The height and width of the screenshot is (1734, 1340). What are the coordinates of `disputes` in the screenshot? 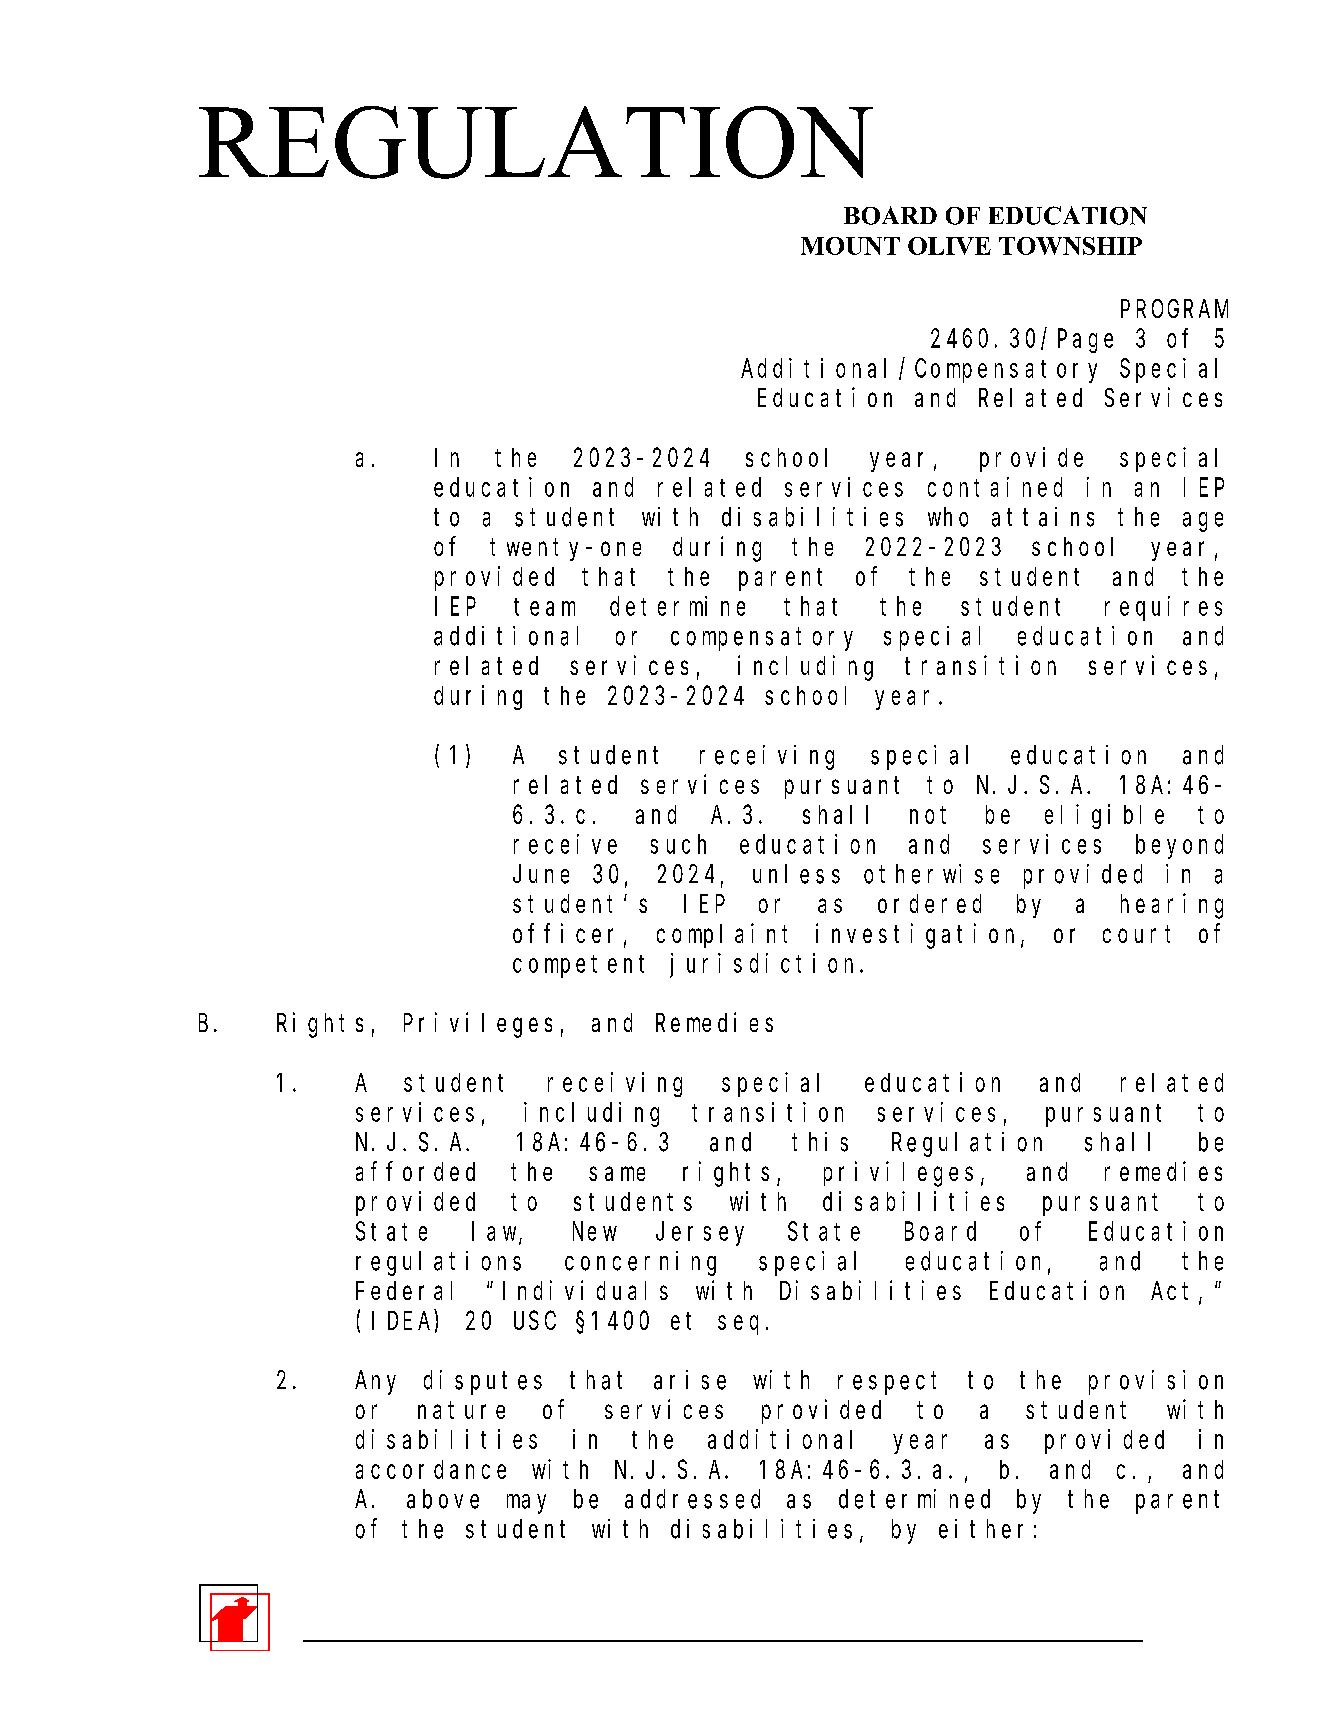 It's located at (483, 1382).
